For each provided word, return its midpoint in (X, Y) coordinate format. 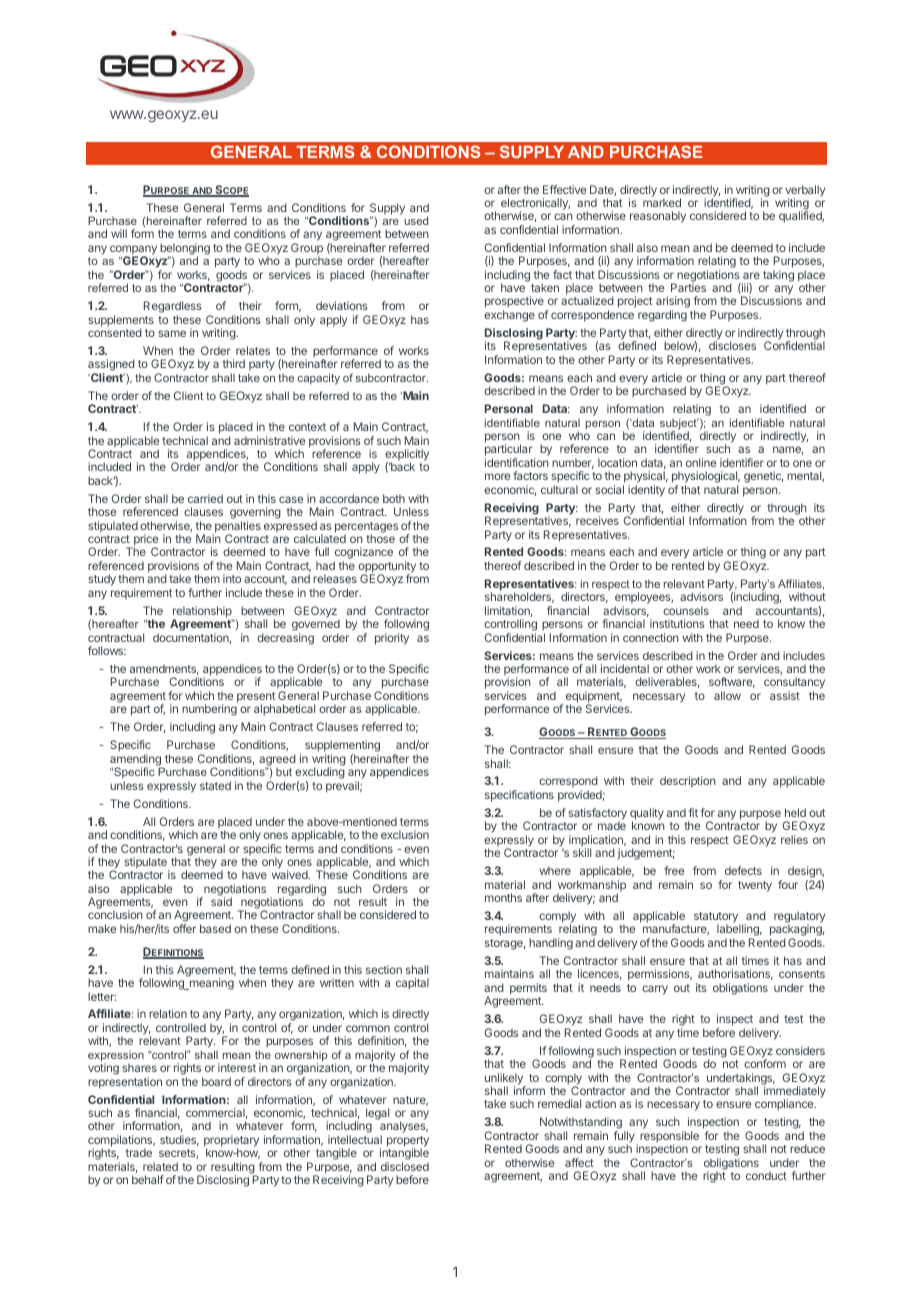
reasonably (658, 217)
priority (392, 639)
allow (727, 695)
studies (179, 1140)
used (416, 220)
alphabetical (284, 710)
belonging (185, 250)
